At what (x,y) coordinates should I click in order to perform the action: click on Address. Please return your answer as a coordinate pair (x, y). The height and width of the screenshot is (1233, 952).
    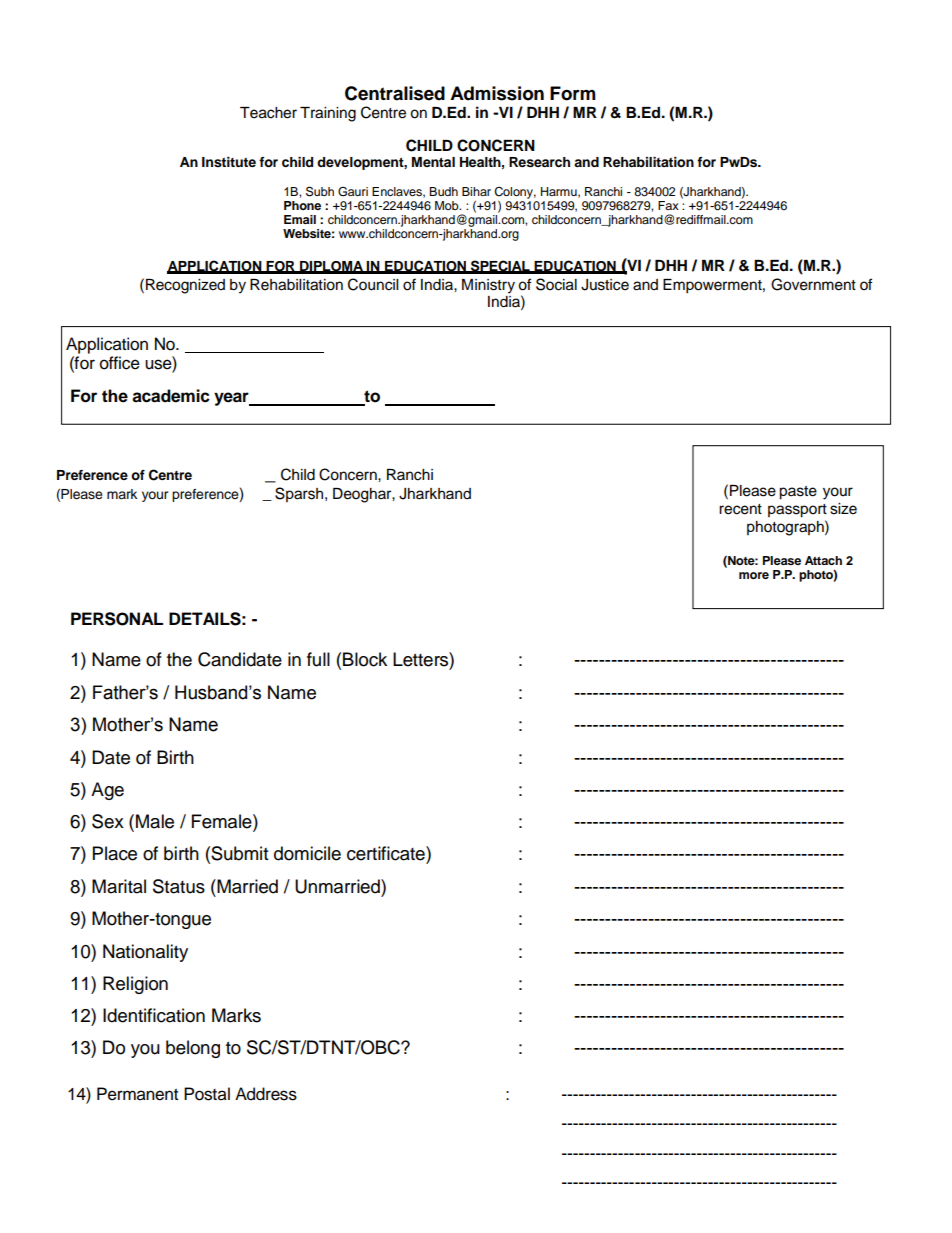
    Looking at the image, I should click on (266, 1094).
